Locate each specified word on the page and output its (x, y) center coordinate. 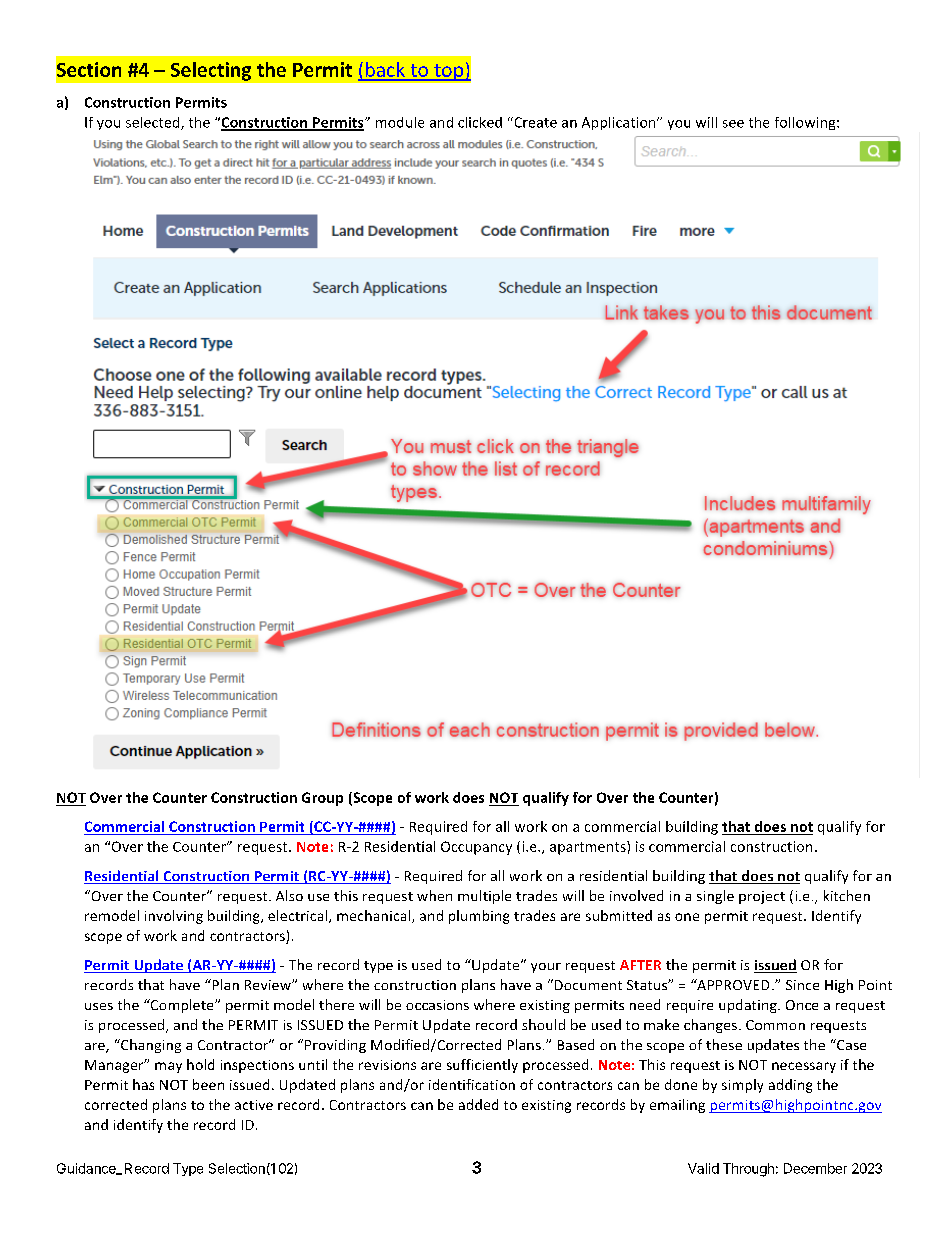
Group (322, 799)
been (208, 1084)
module (400, 122)
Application (620, 123)
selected (154, 123)
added (478, 1104)
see (733, 124)
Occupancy (476, 848)
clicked (480, 122)
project (762, 897)
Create (534, 122)
